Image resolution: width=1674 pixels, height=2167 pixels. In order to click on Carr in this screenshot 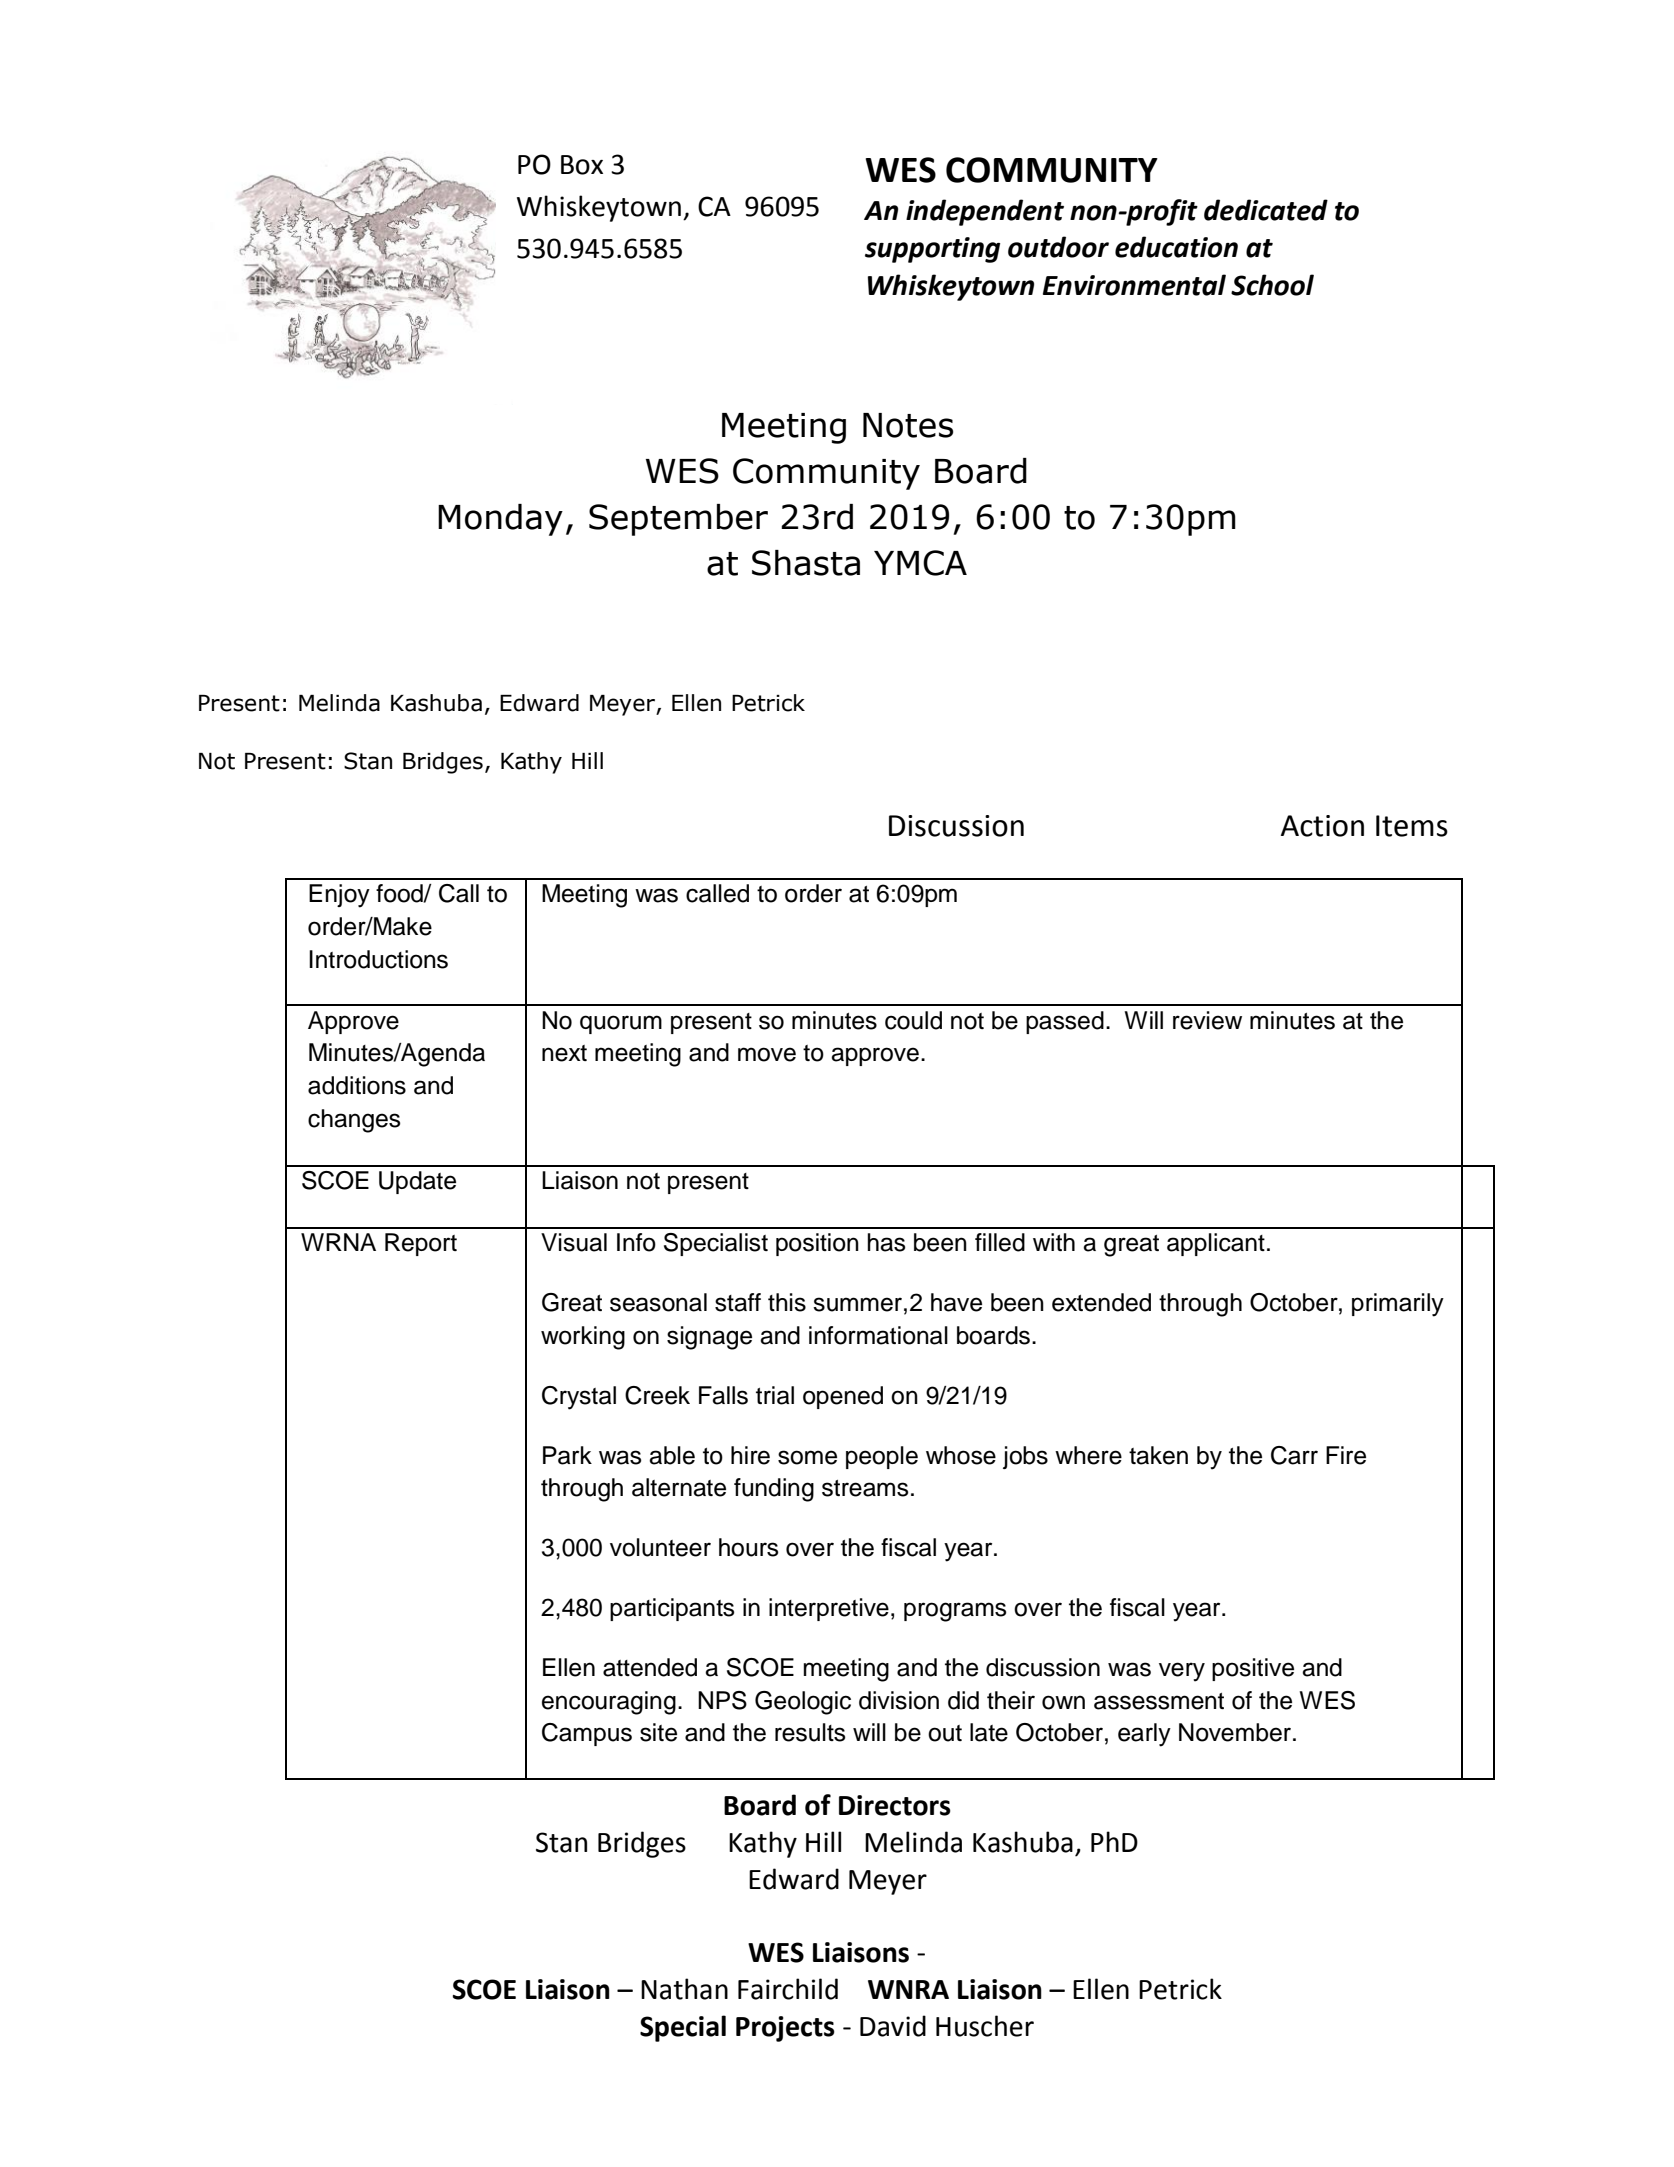, I will do `click(1294, 1455)`.
